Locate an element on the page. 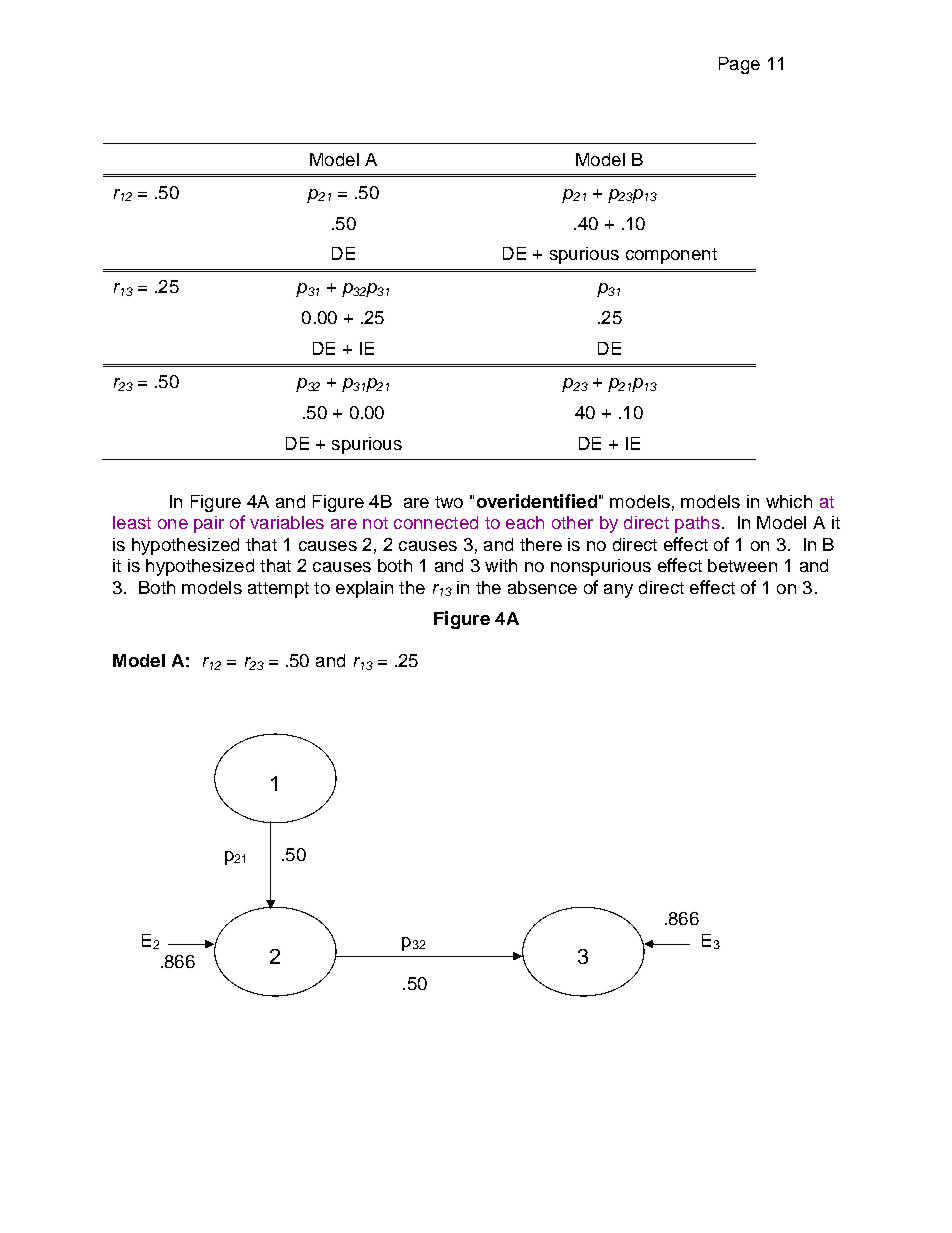 This document has width=952, height=1233. pair is located at coordinates (209, 524).
